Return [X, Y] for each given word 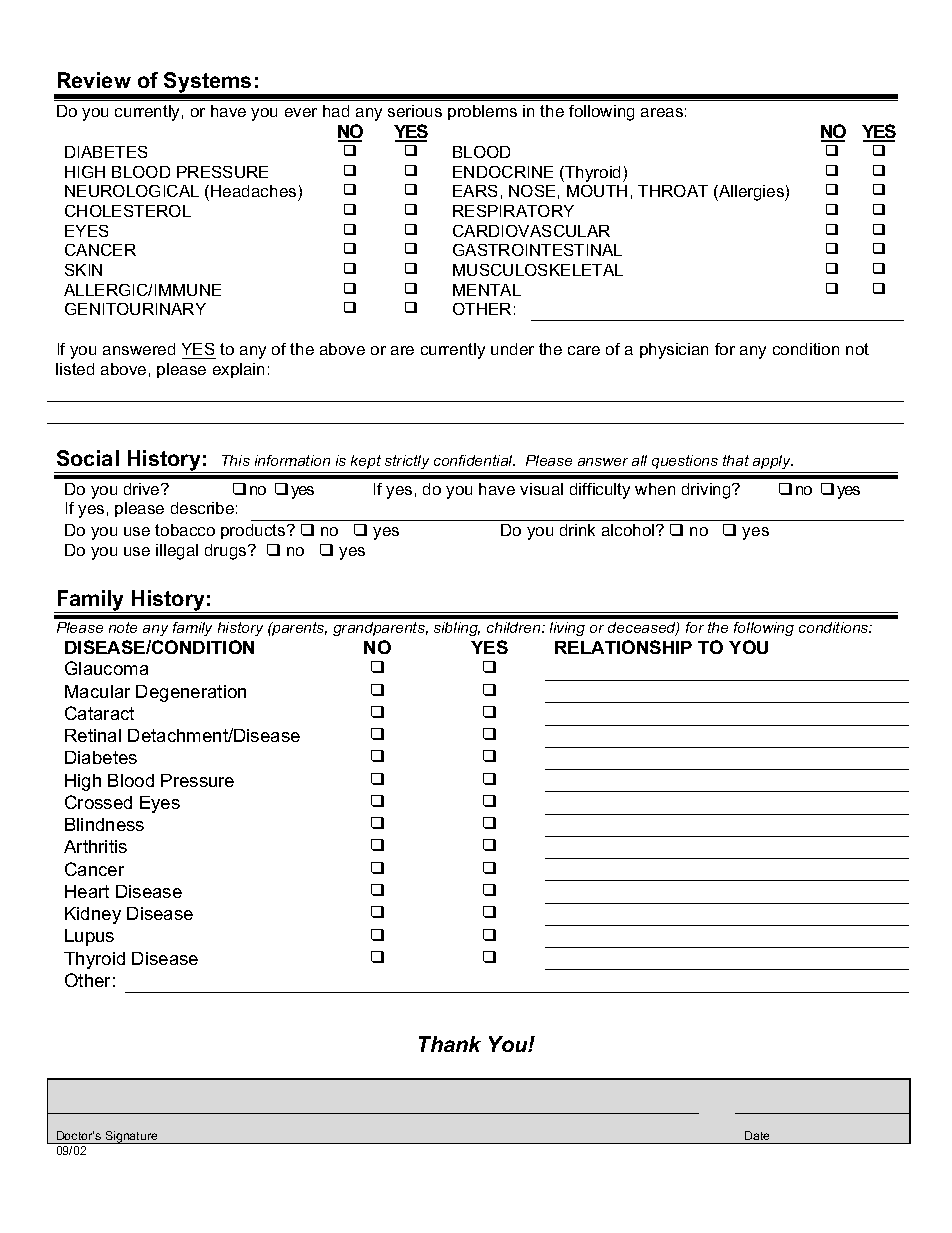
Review [94, 80]
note [123, 627]
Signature [131, 1137]
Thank [450, 1044]
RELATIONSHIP [623, 647]
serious [415, 111]
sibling [457, 629]
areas [662, 112]
